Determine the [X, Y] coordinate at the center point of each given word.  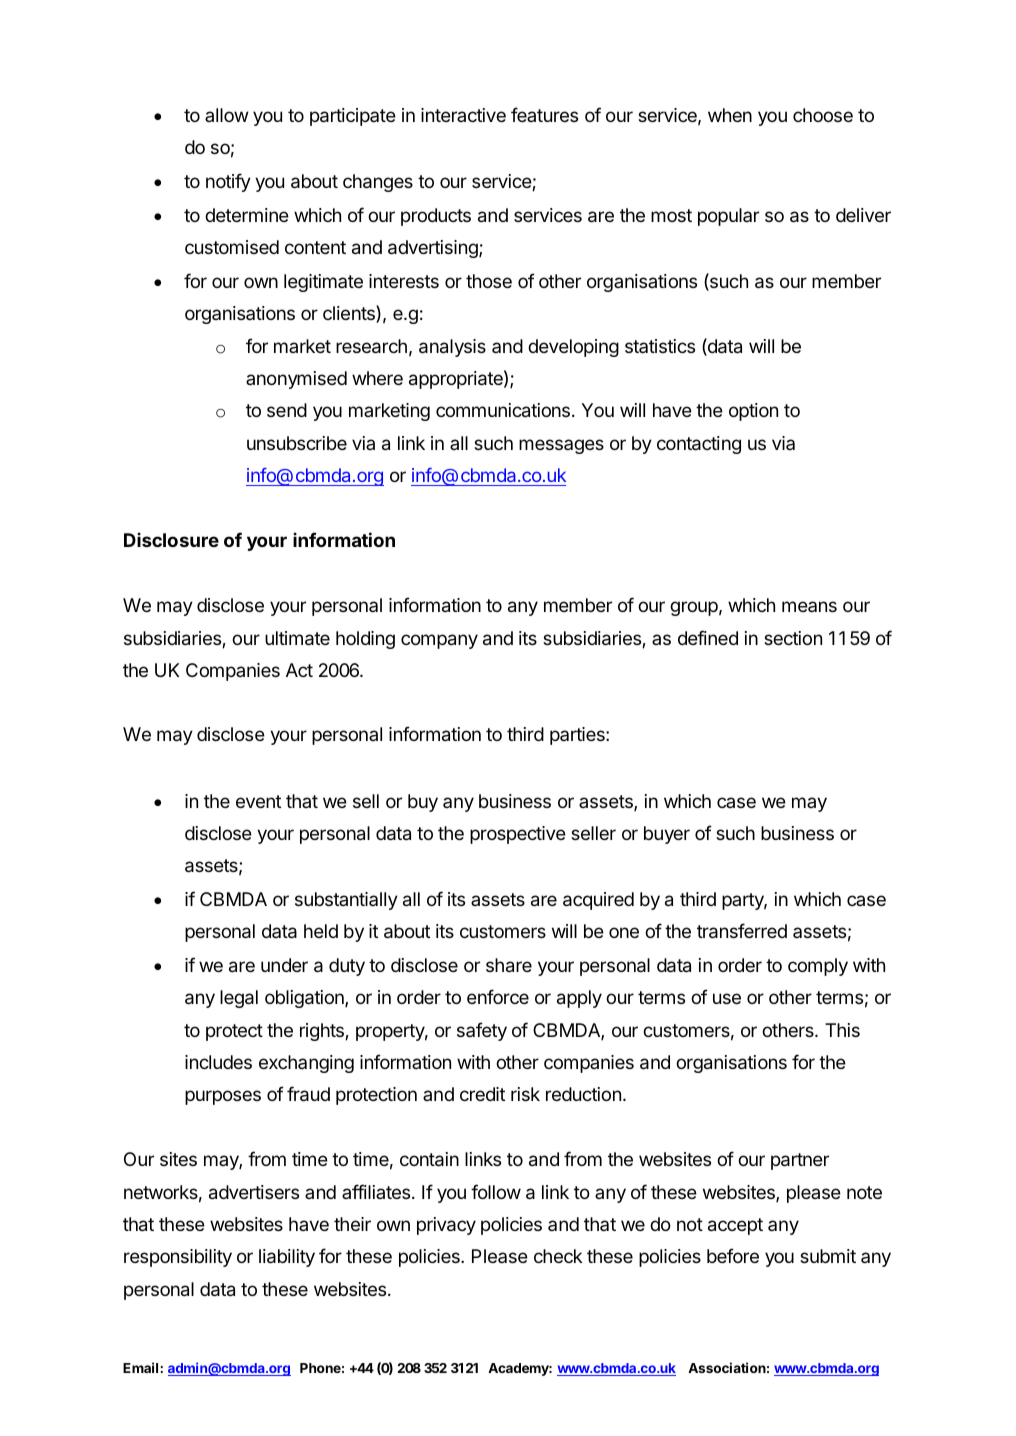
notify [228, 182]
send [287, 410]
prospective [518, 835]
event [258, 801]
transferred [742, 931]
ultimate [297, 638]
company [439, 641]
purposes [223, 1097]
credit [482, 1094]
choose [823, 115]
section [793, 638]
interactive [463, 115]
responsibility [178, 1258]
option [753, 412]
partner [800, 1161]
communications [503, 410]
